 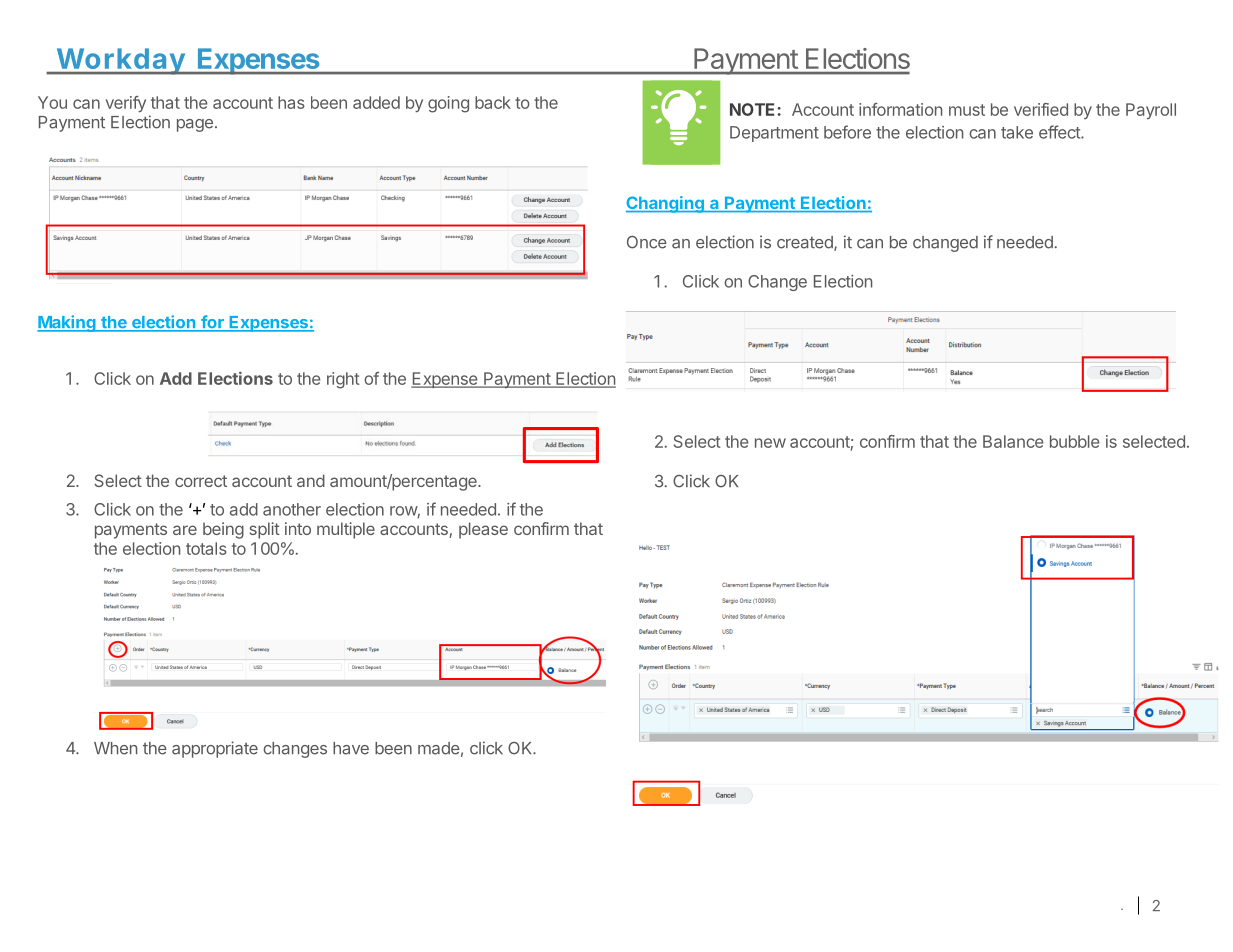 What do you see at coordinates (1013, 441) in the screenshot?
I see `Balance` at bounding box center [1013, 441].
